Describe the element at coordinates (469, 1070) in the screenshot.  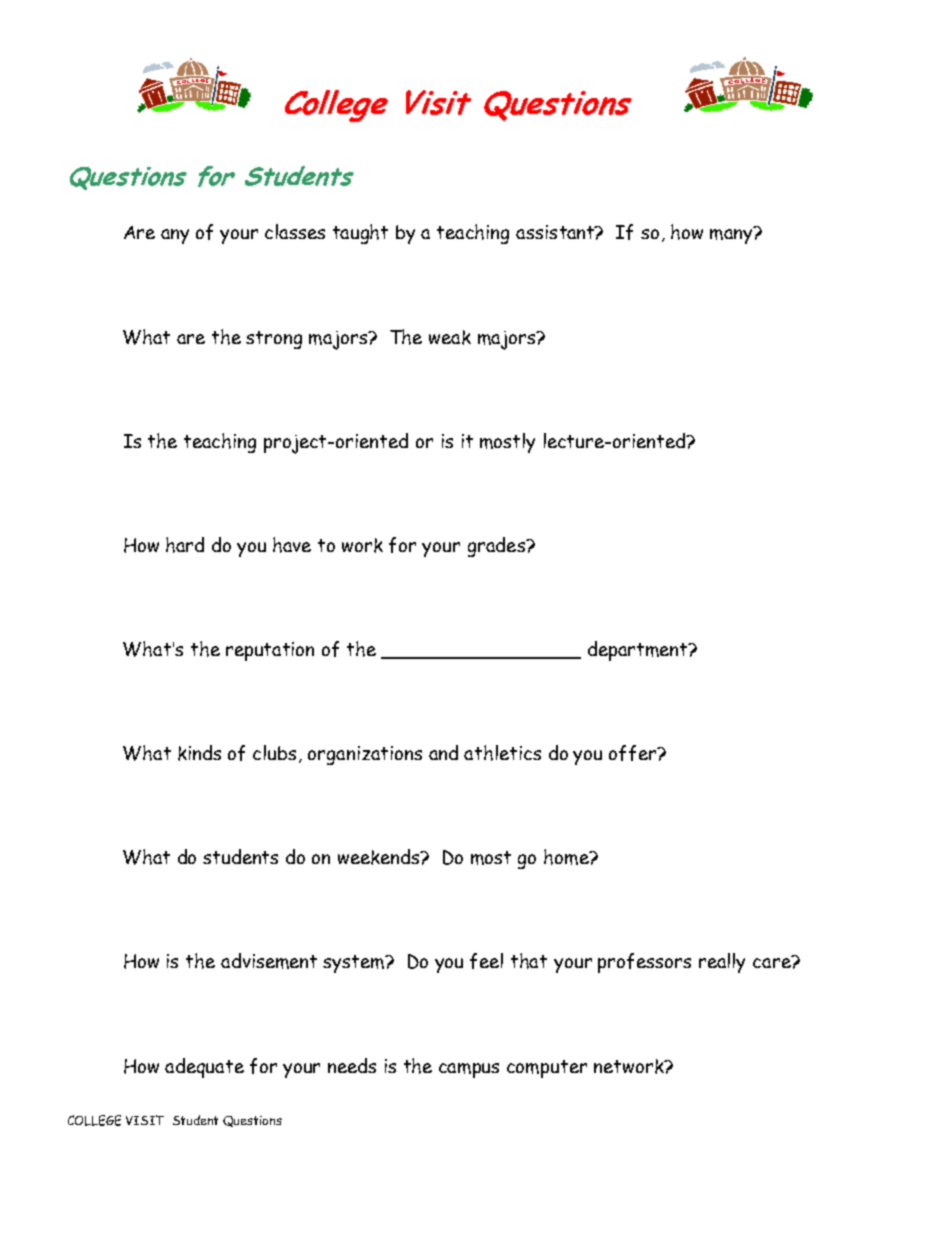
I see `campus` at that location.
